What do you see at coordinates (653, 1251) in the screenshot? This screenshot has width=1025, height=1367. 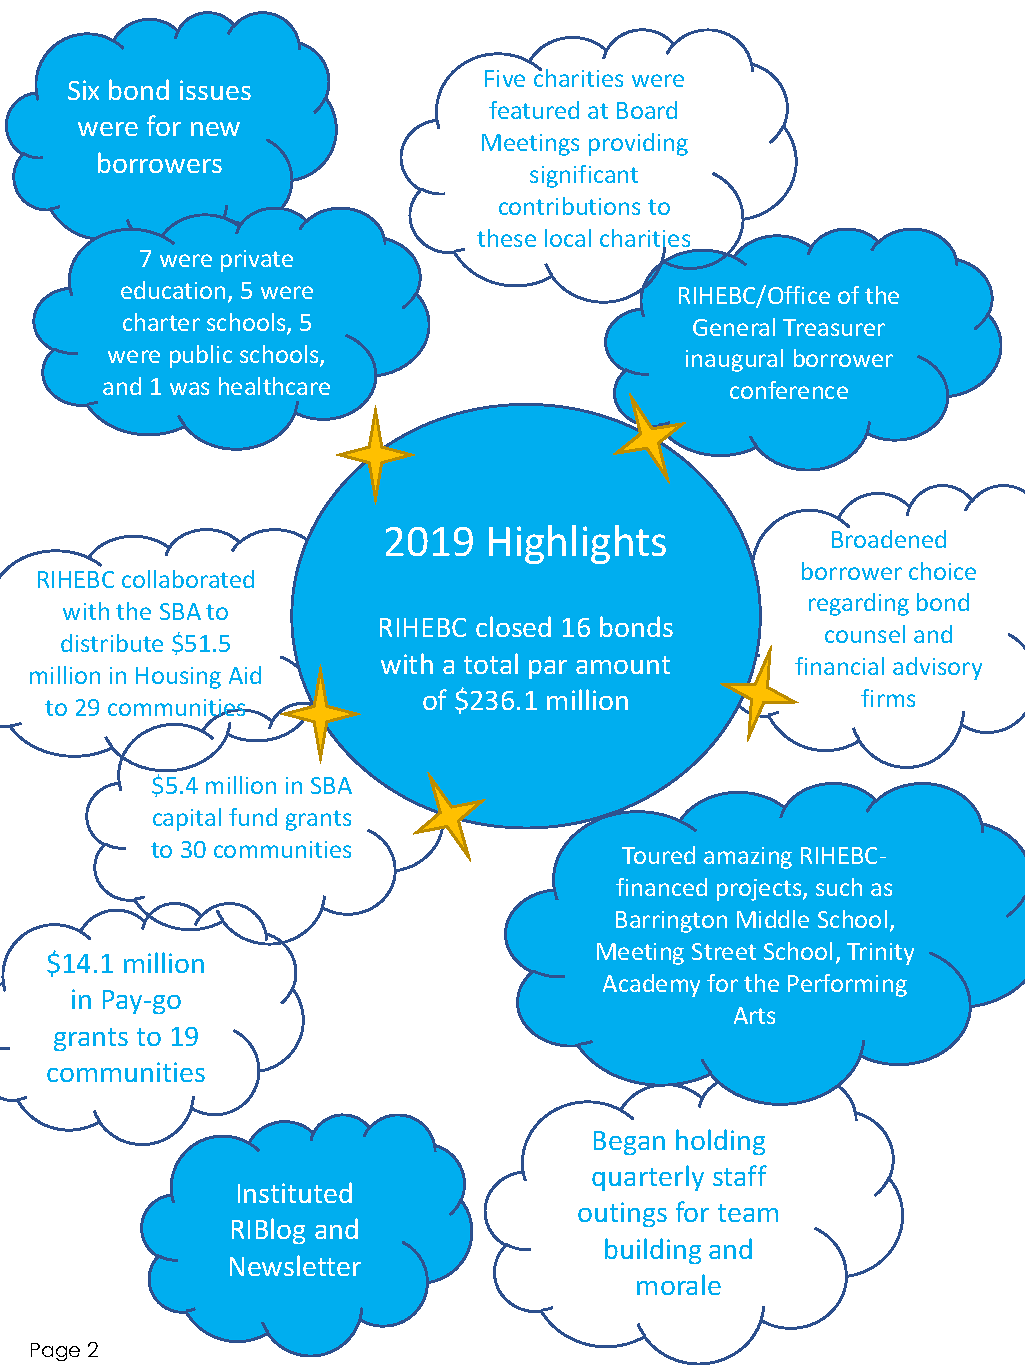 I see `building` at bounding box center [653, 1251].
